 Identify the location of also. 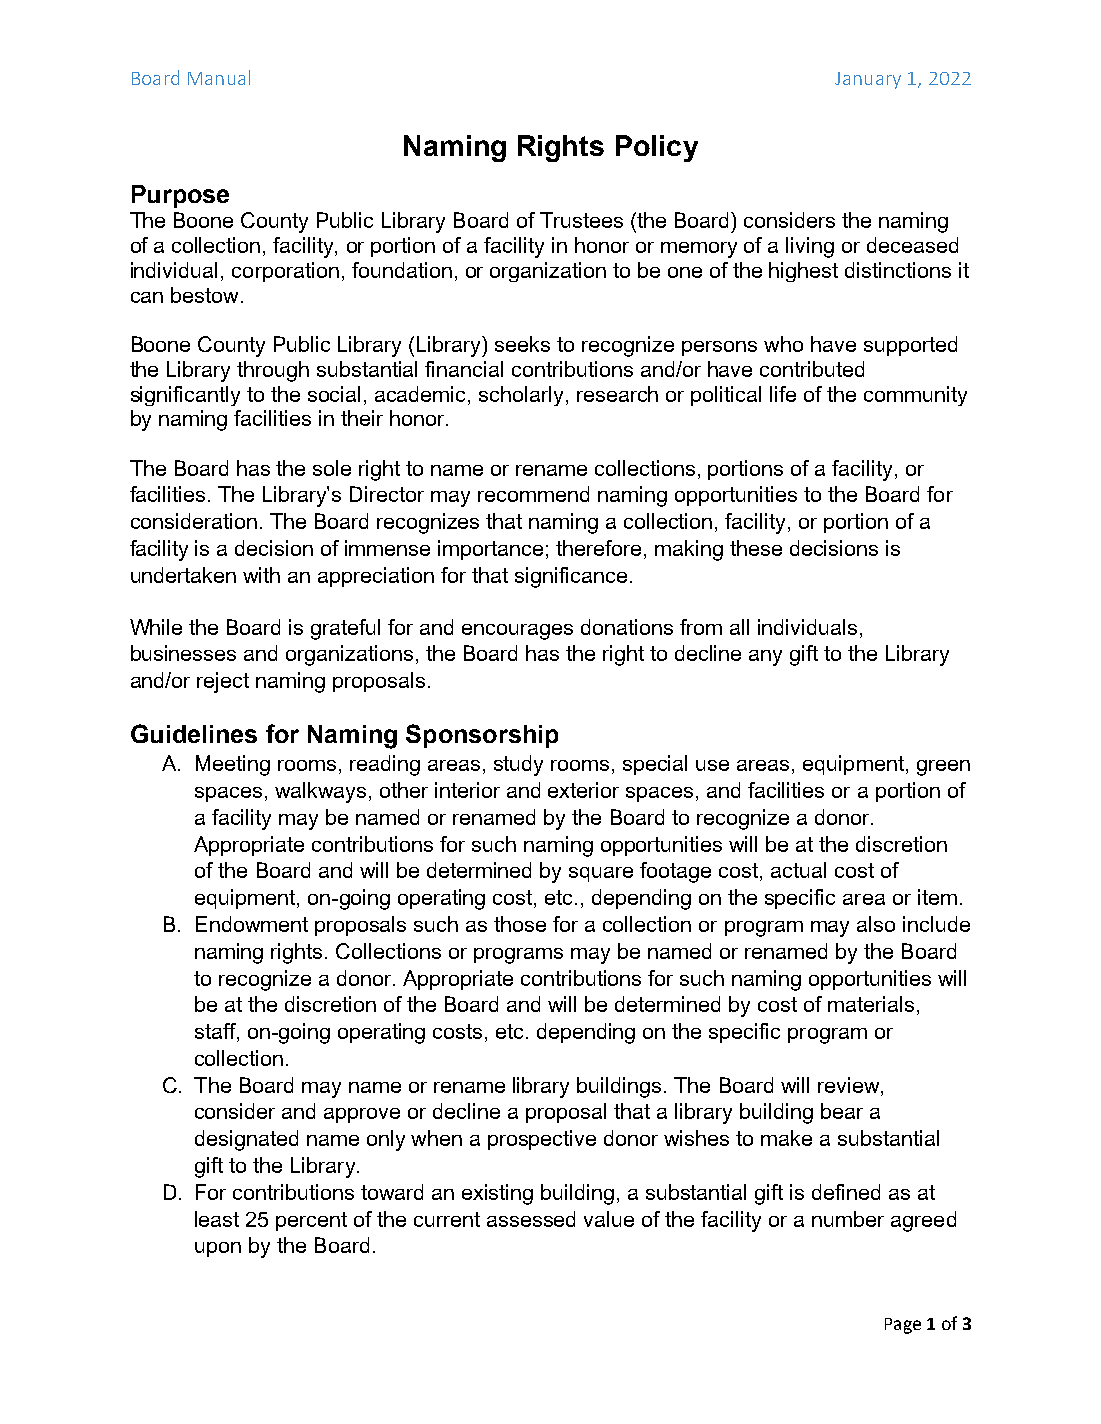
(876, 924).
